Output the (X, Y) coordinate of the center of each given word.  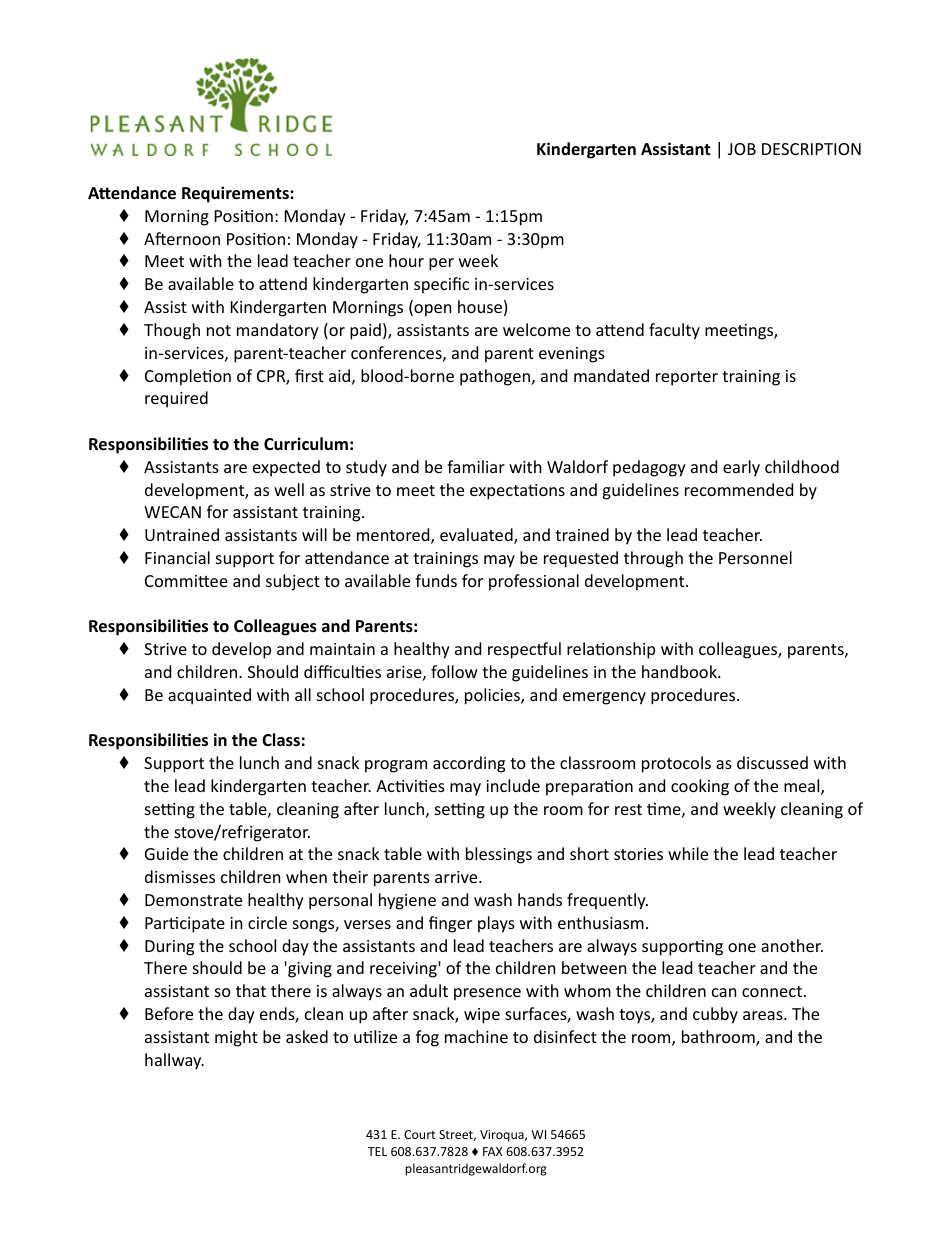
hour (406, 260)
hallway (174, 1061)
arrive (457, 877)
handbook (680, 671)
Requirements (236, 194)
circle (267, 922)
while (688, 853)
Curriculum (306, 444)
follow (454, 671)
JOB (742, 149)
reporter (687, 378)
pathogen (495, 377)
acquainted (209, 696)
